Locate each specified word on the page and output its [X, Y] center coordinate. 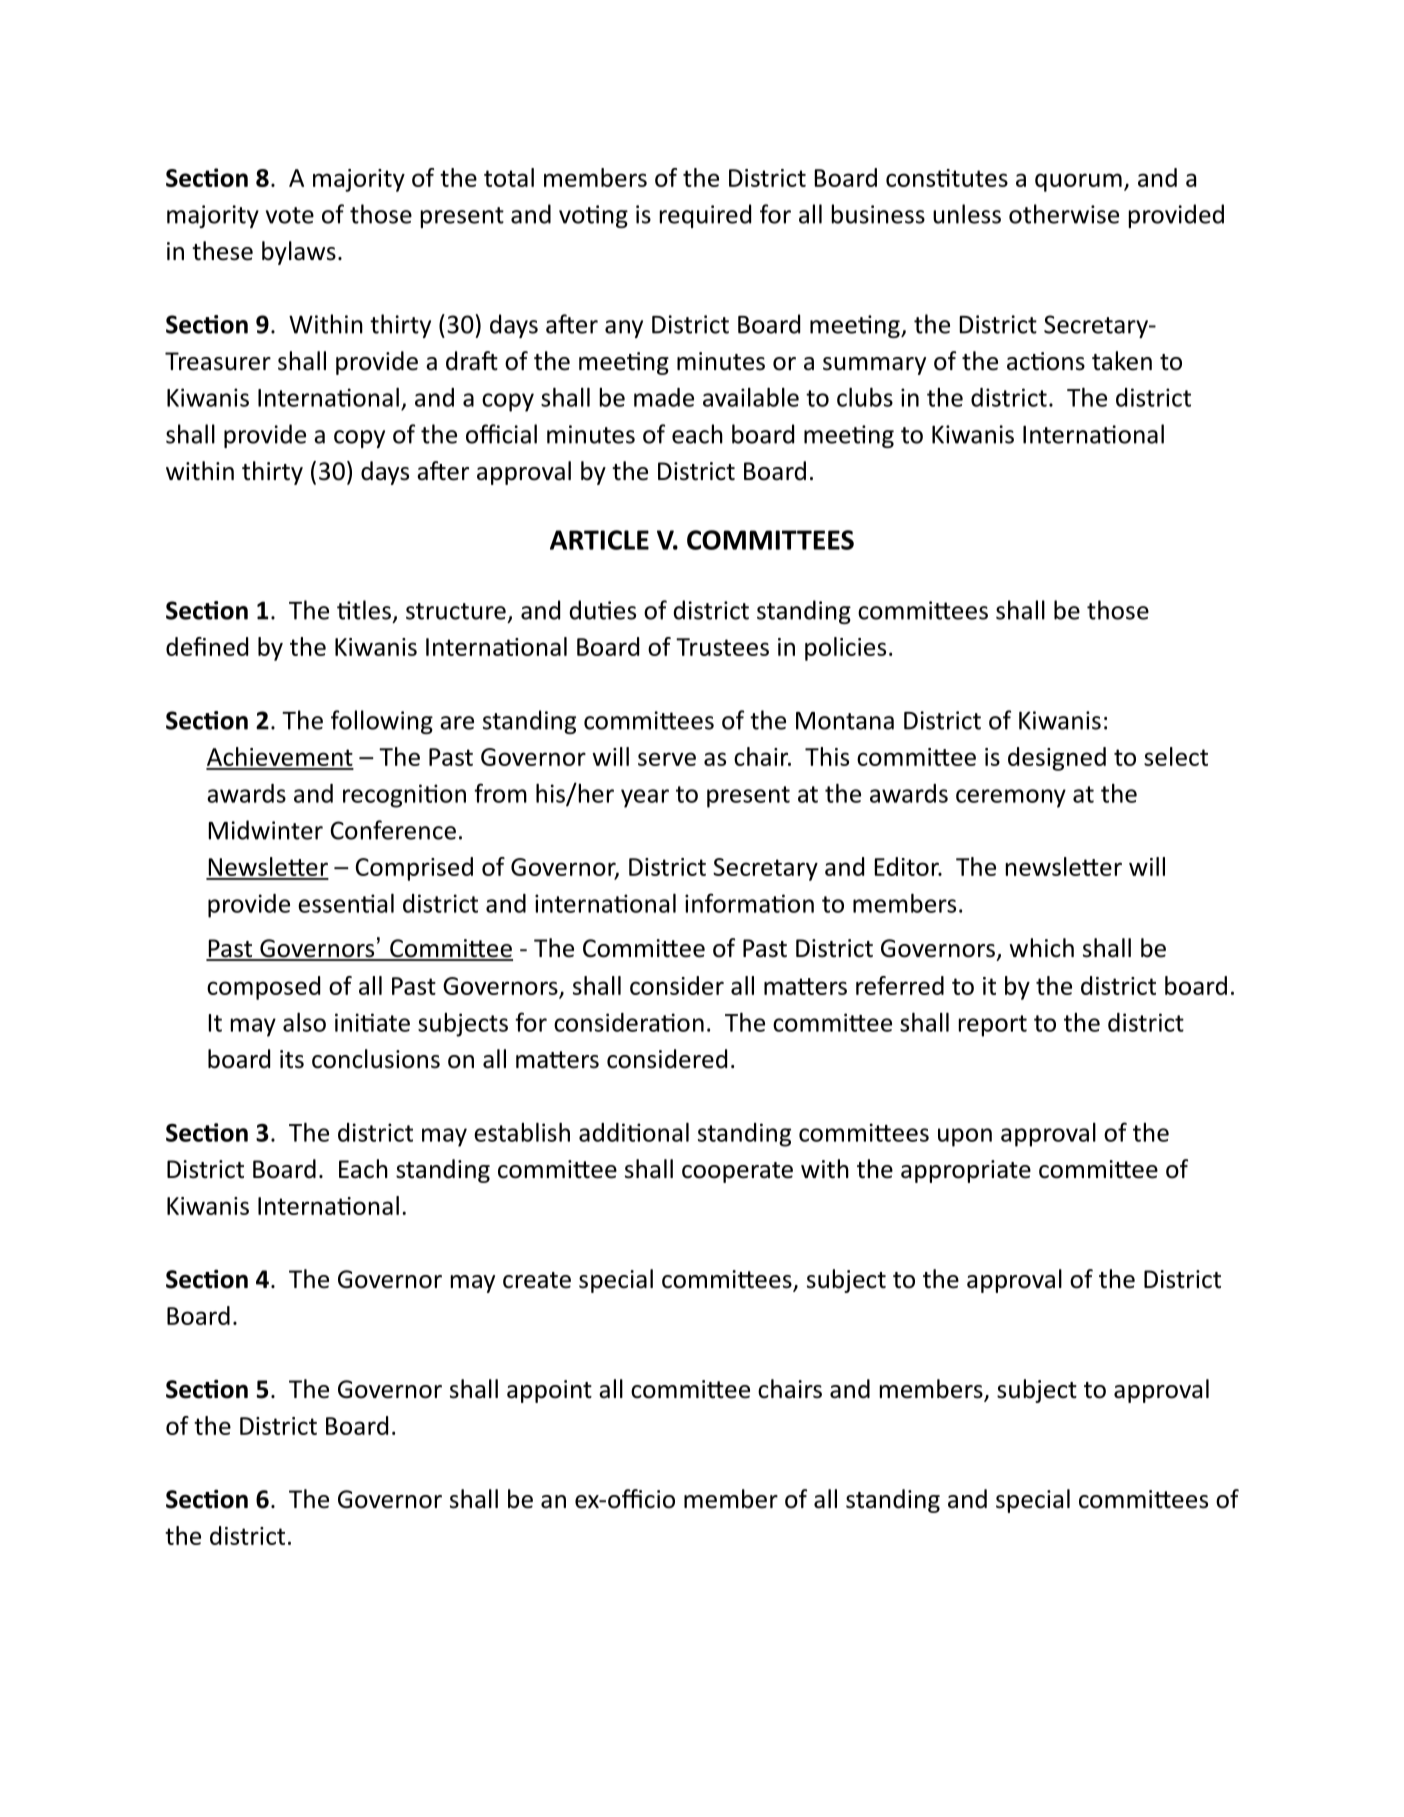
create [537, 1280]
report [993, 1026]
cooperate [737, 1172]
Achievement [280, 758]
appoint [549, 1391]
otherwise [1064, 214]
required [705, 216]
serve [667, 759]
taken [1122, 361]
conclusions [376, 1059]
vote [290, 215]
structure [456, 611]
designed [1057, 759]
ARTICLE [599, 540]
